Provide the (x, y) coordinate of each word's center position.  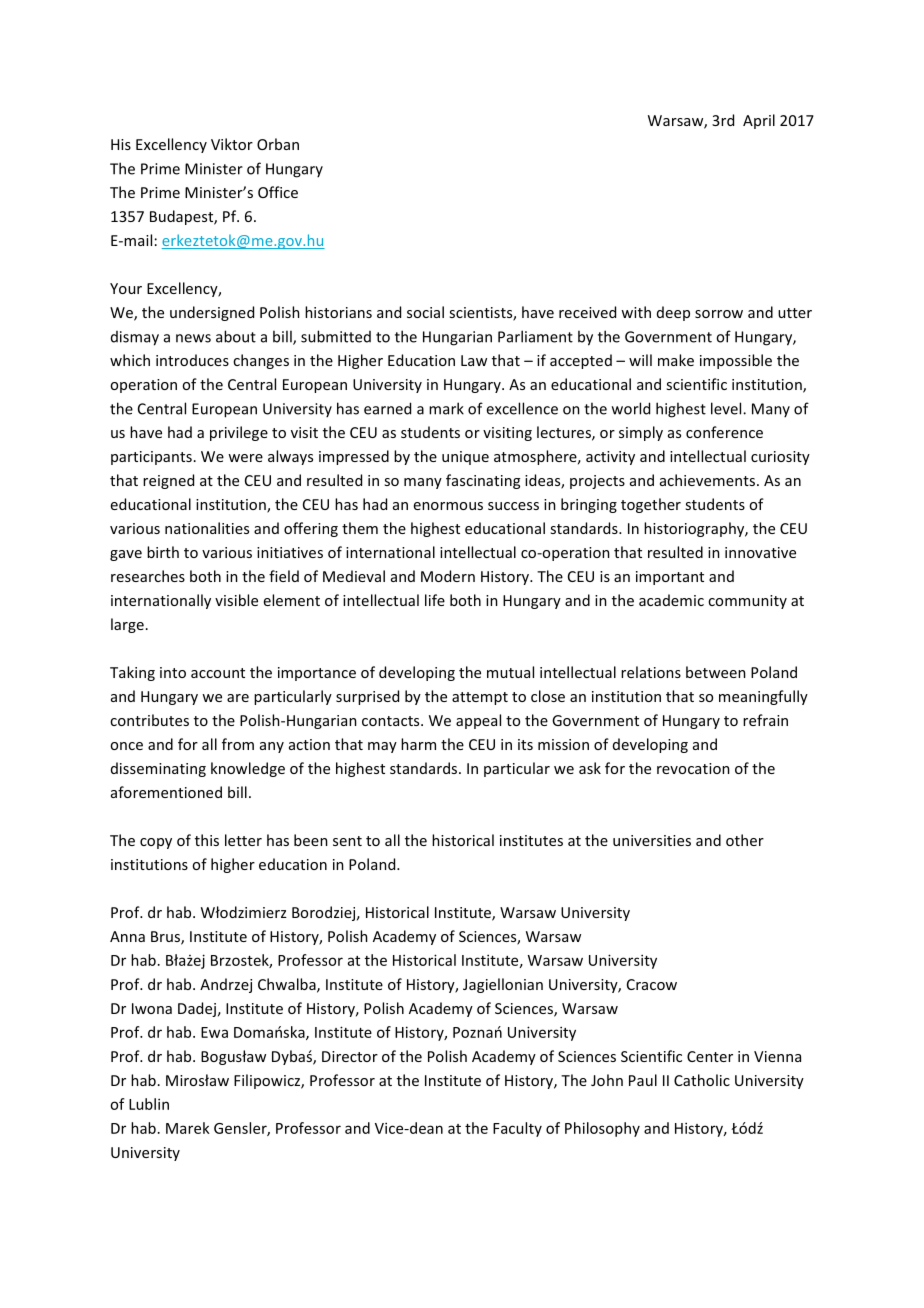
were (245, 458)
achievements (709, 480)
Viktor (232, 144)
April (759, 121)
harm (418, 744)
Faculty (517, 1129)
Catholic (702, 1080)
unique (465, 458)
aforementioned (166, 792)
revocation (693, 768)
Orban (278, 144)
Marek (188, 1128)
